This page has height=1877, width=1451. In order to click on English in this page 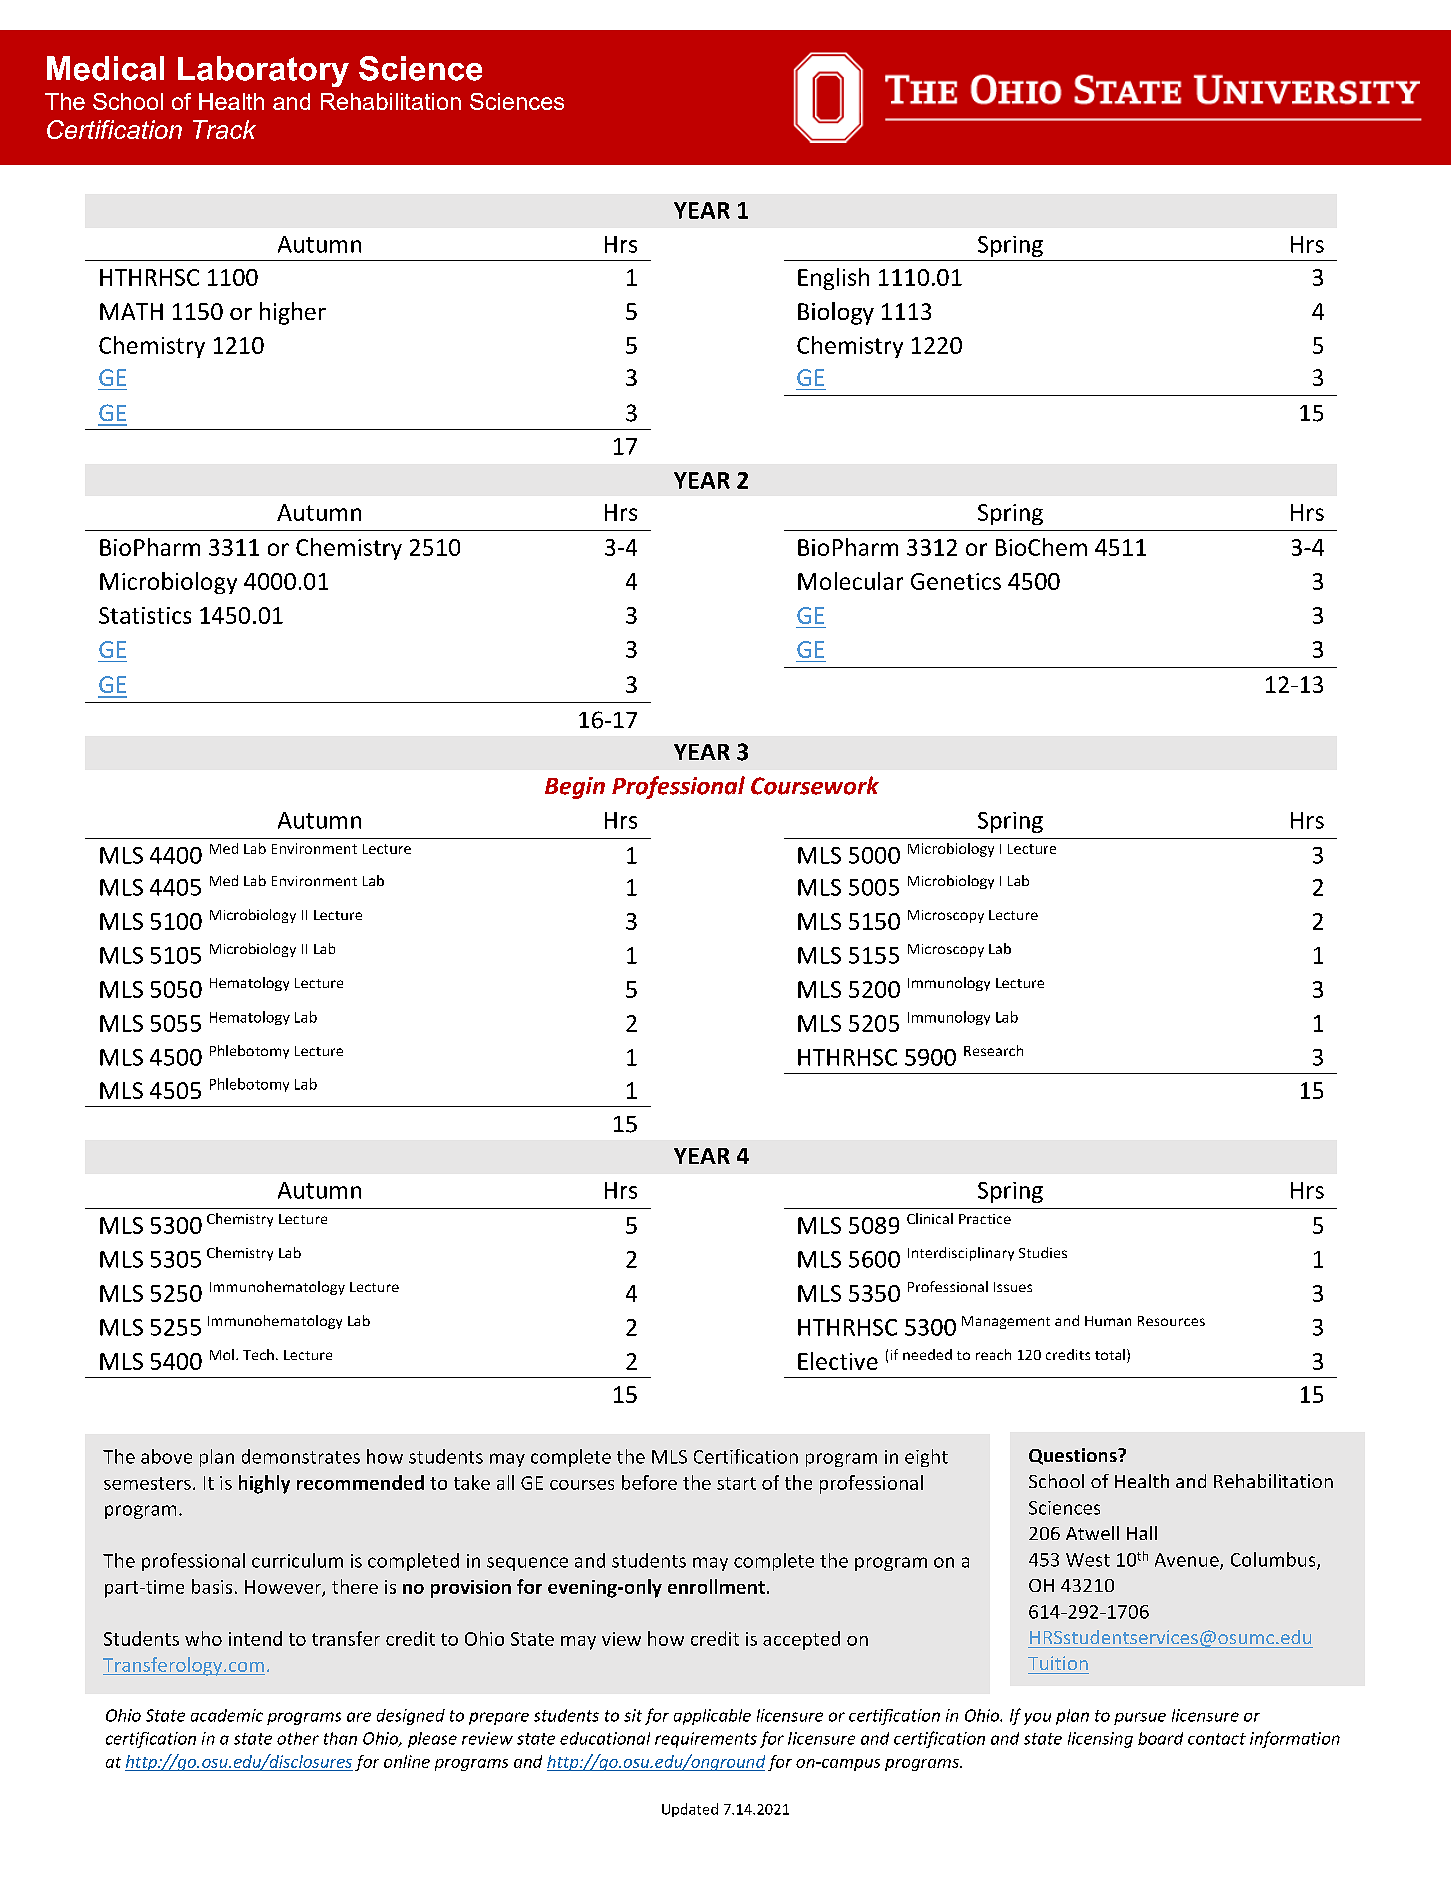, I will do `click(833, 279)`.
